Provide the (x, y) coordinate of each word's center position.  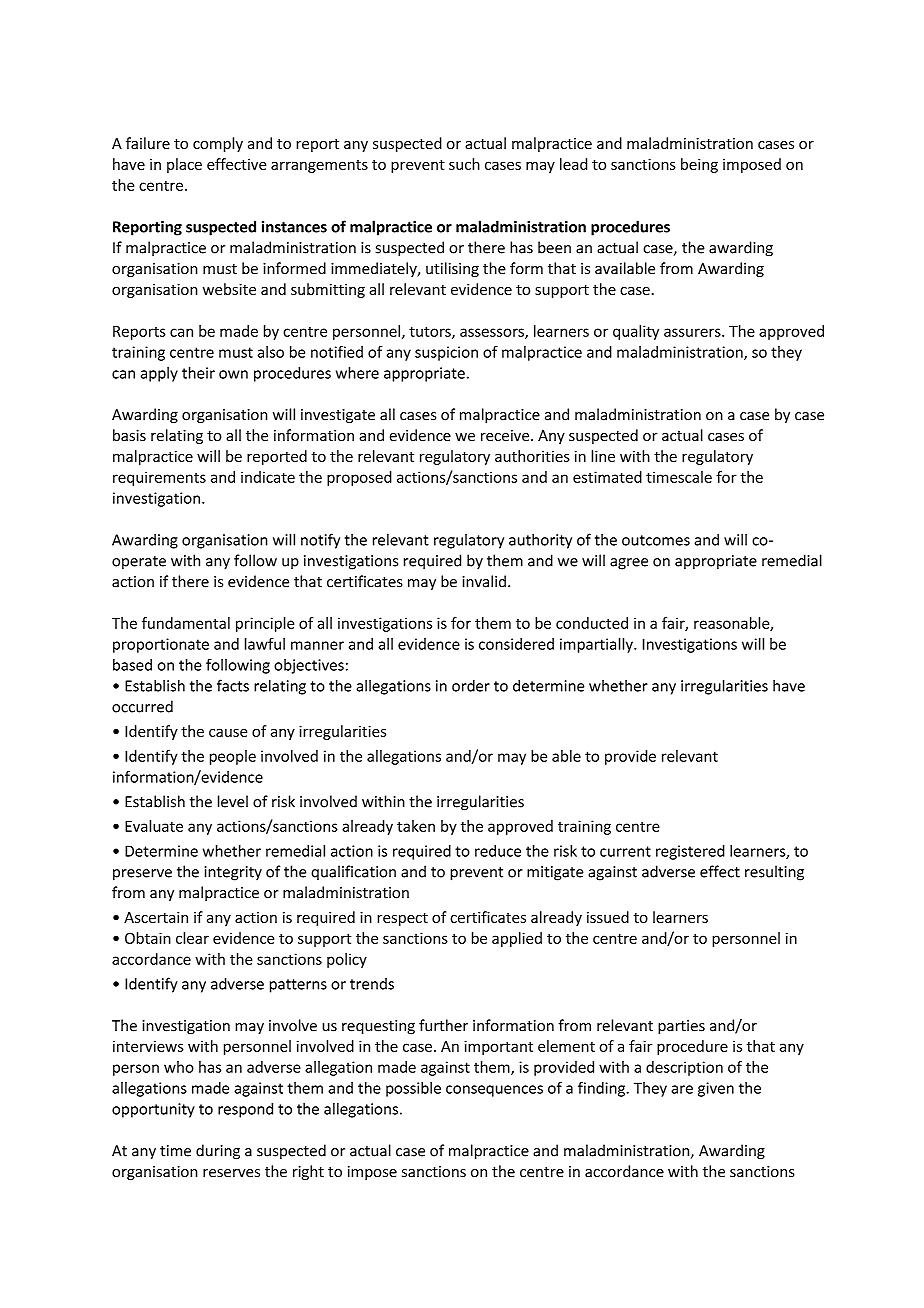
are (682, 1089)
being (699, 165)
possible (413, 1089)
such (464, 164)
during (218, 1152)
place (184, 165)
